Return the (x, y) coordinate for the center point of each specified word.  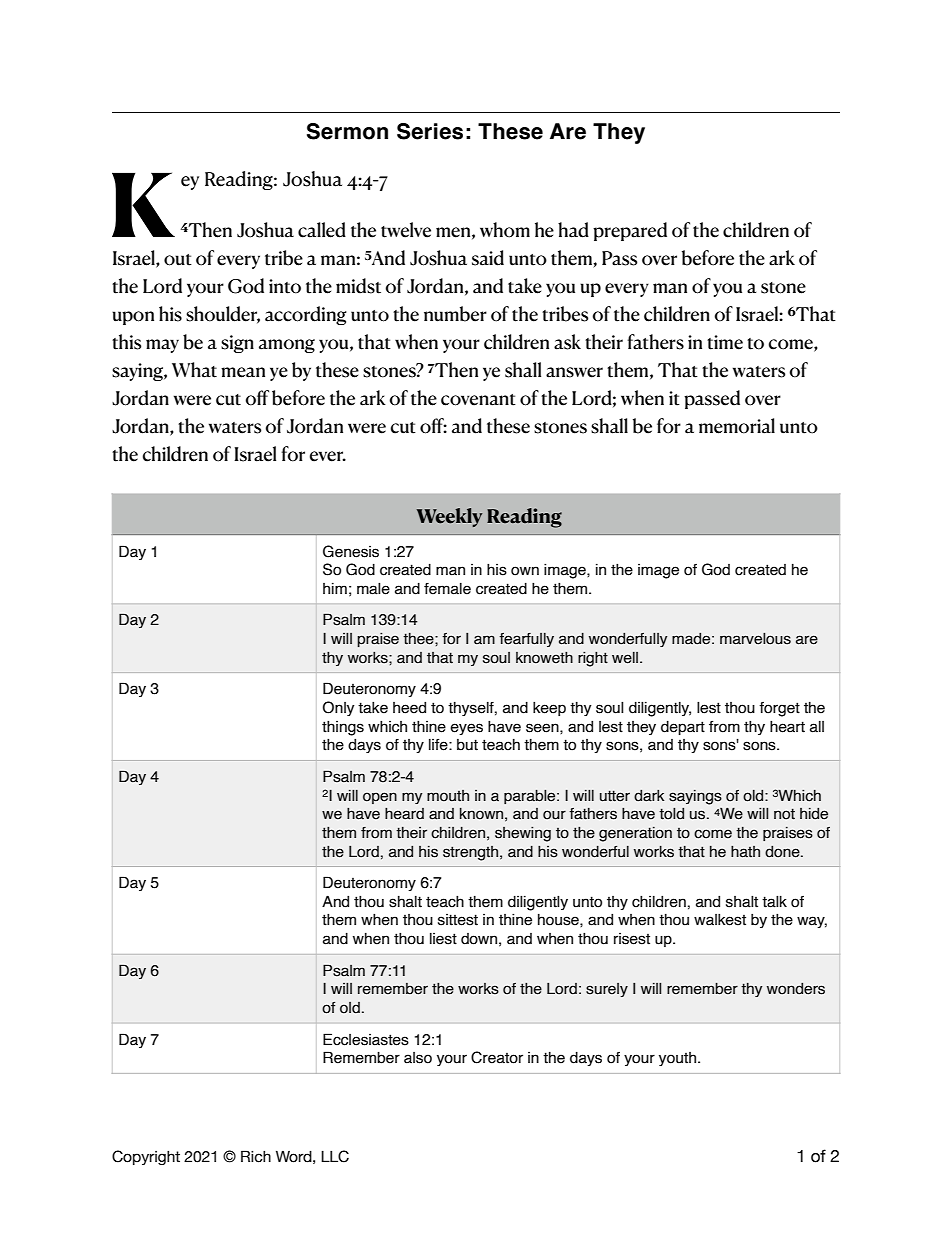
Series (430, 131)
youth (677, 1059)
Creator (497, 1057)
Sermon (347, 131)
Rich (256, 1156)
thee (419, 639)
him (335, 588)
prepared (630, 231)
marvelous (755, 639)
